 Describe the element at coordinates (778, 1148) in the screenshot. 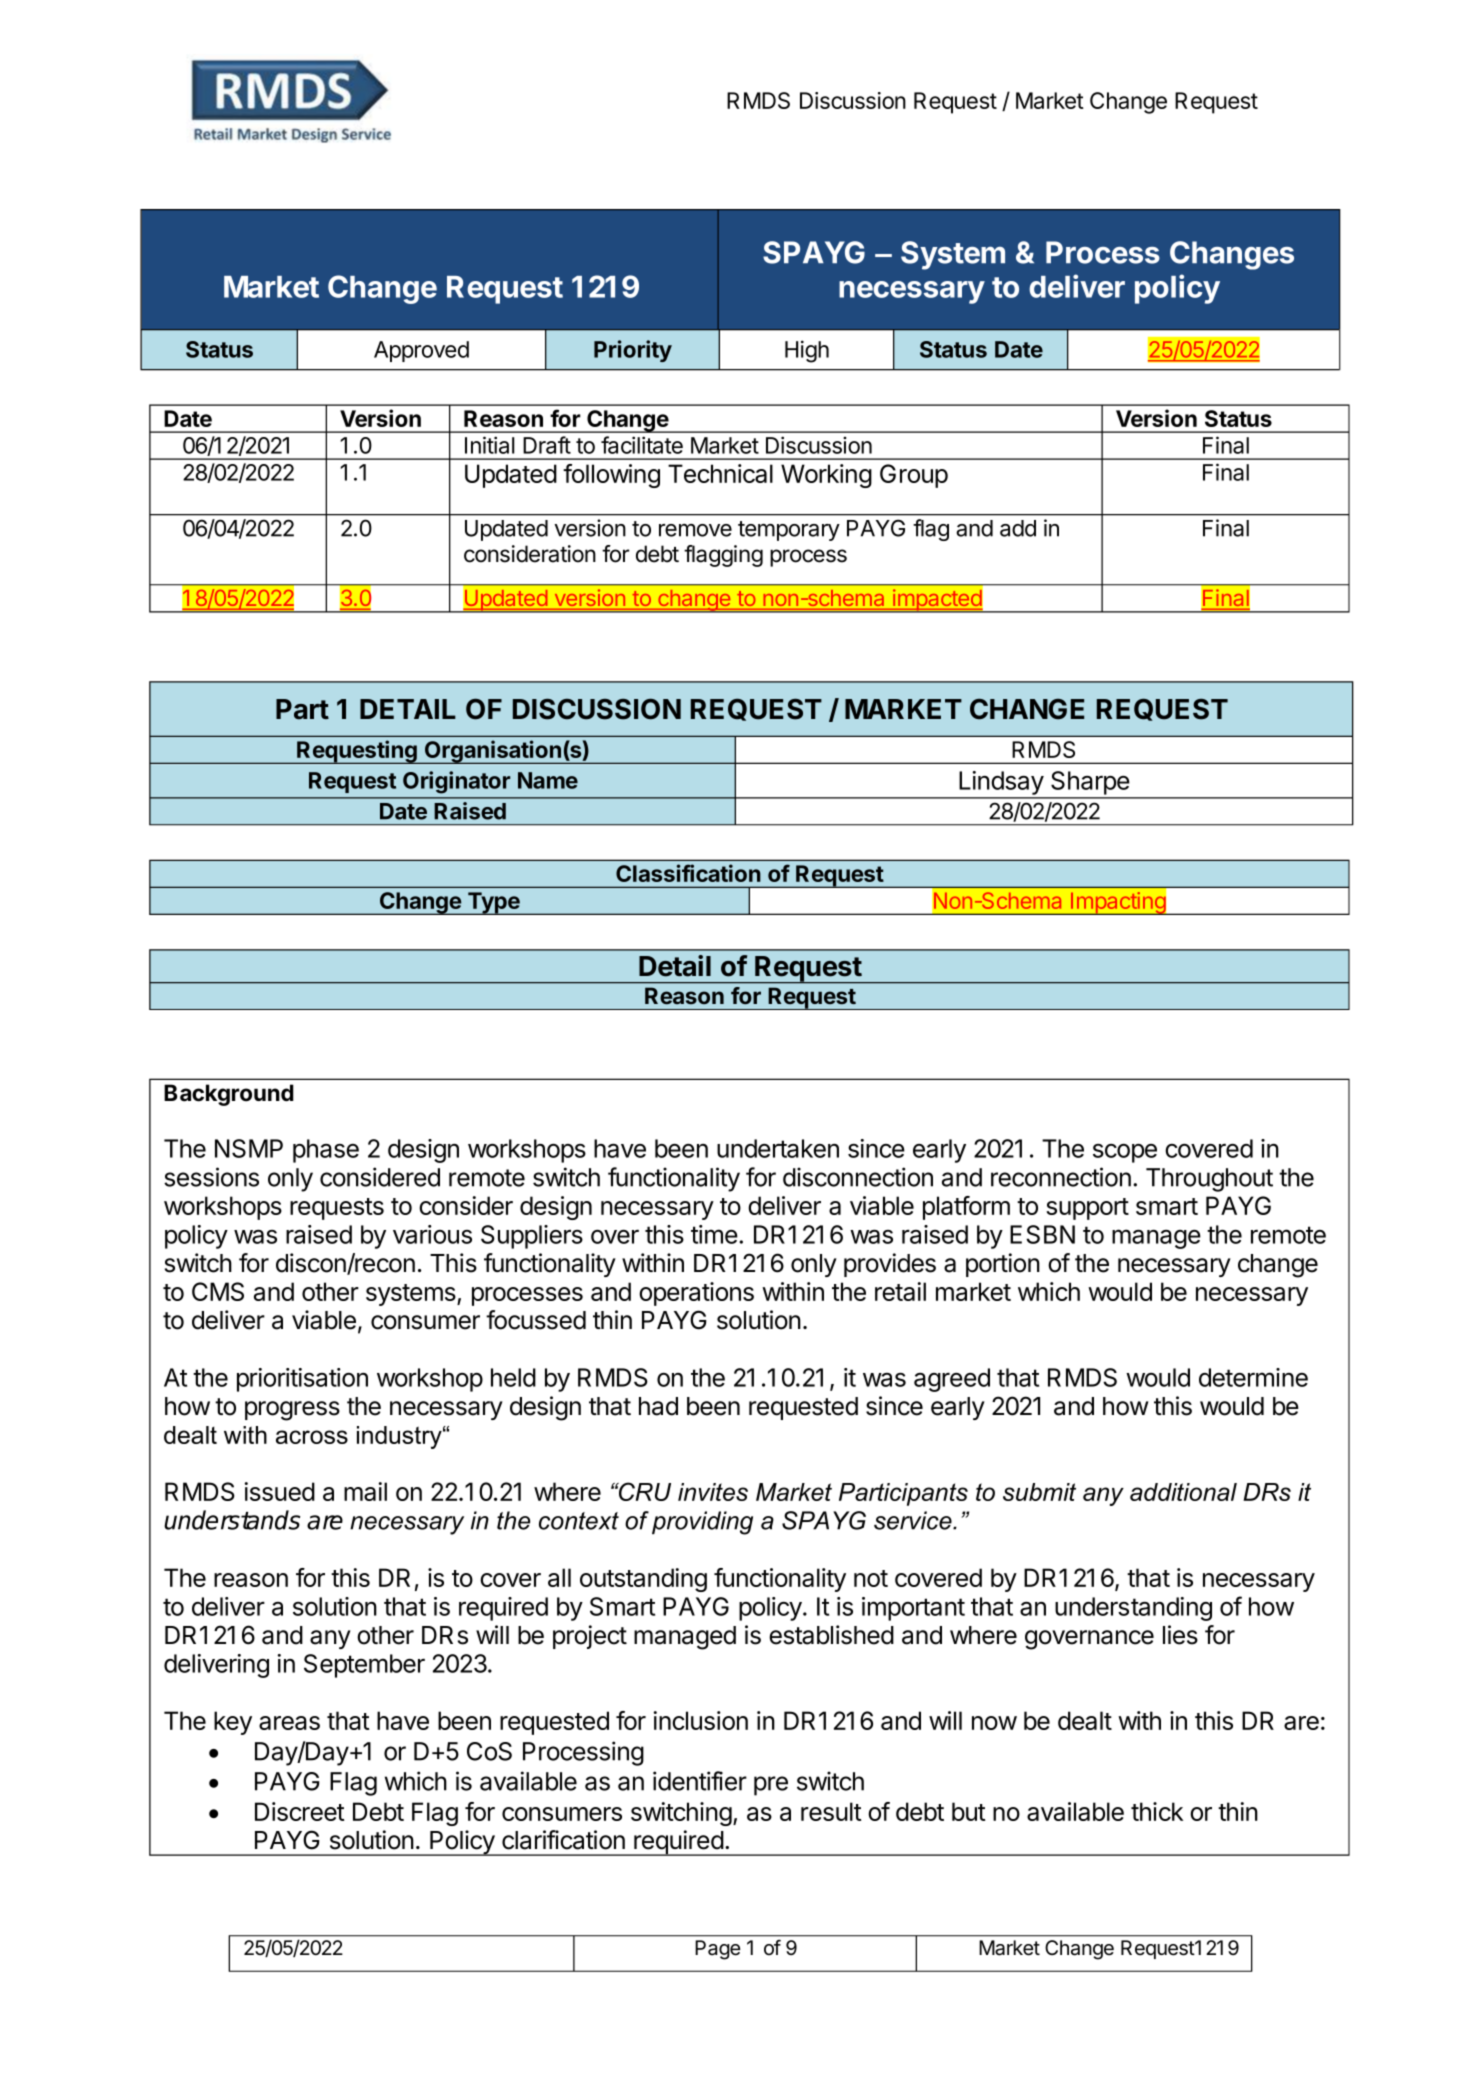

I see `undertaken` at that location.
